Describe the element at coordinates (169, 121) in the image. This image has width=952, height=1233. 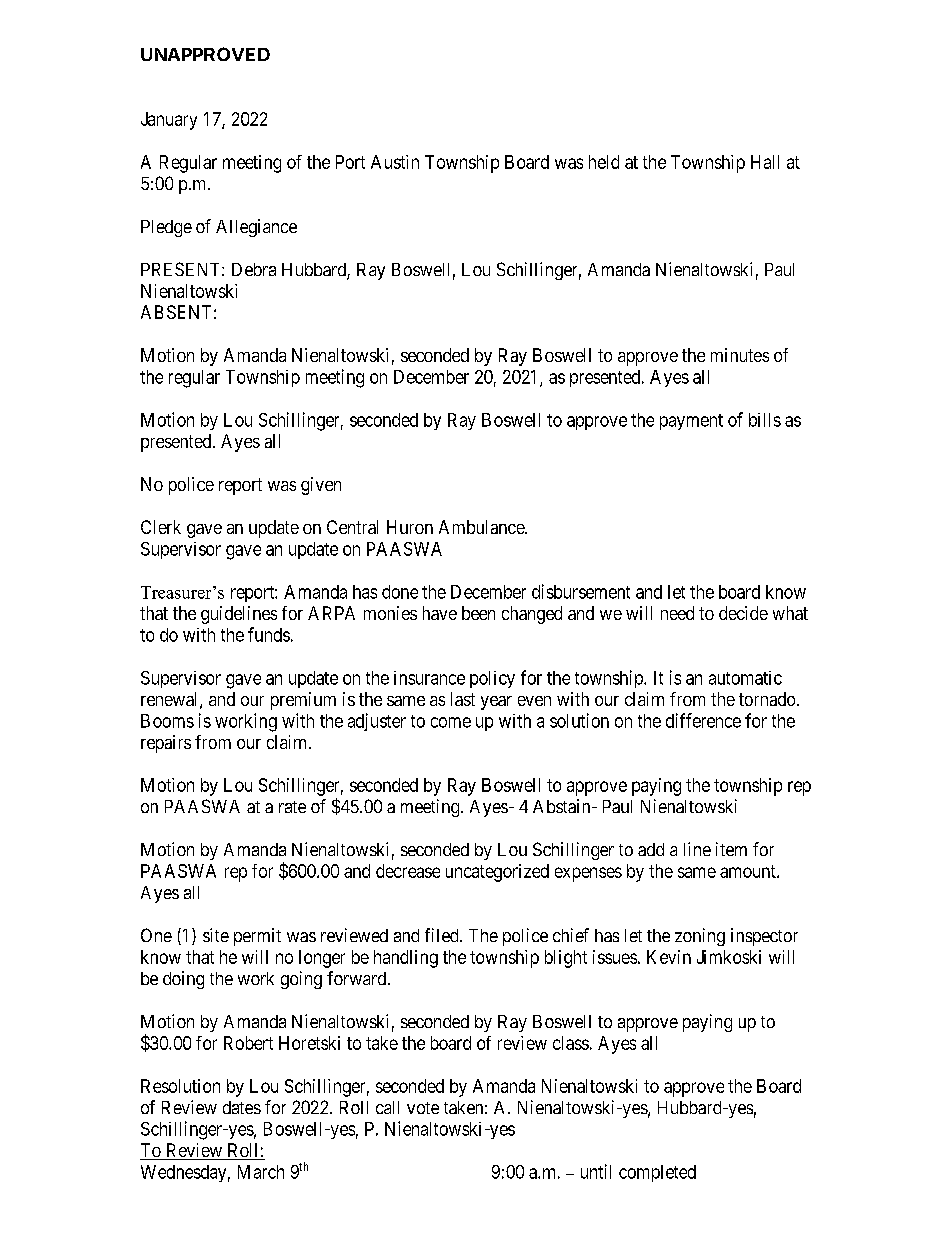
I see `January` at that location.
